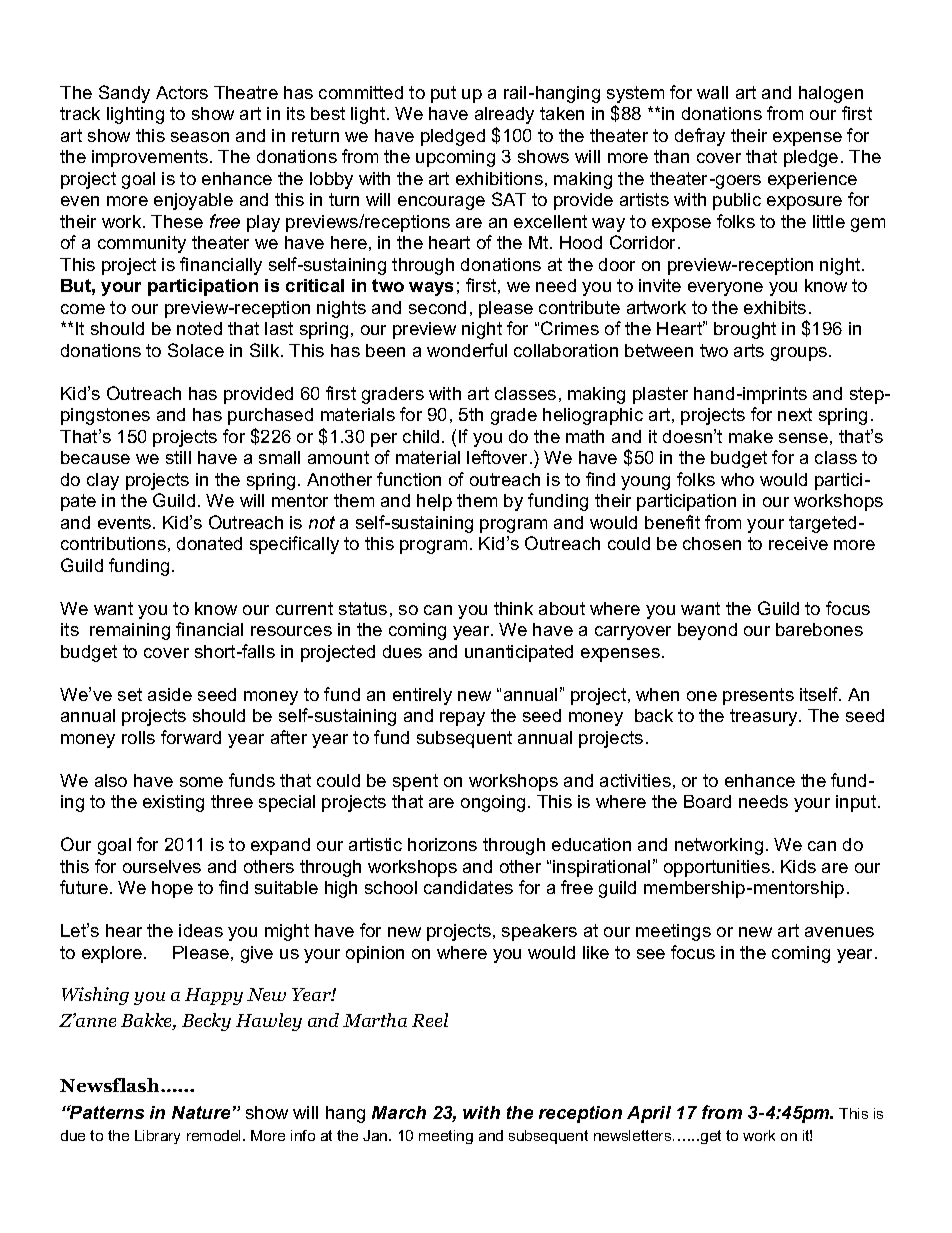 Image resolution: width=952 pixels, height=1233 pixels. Describe the element at coordinates (819, 629) in the screenshot. I see `barebones` at that location.
